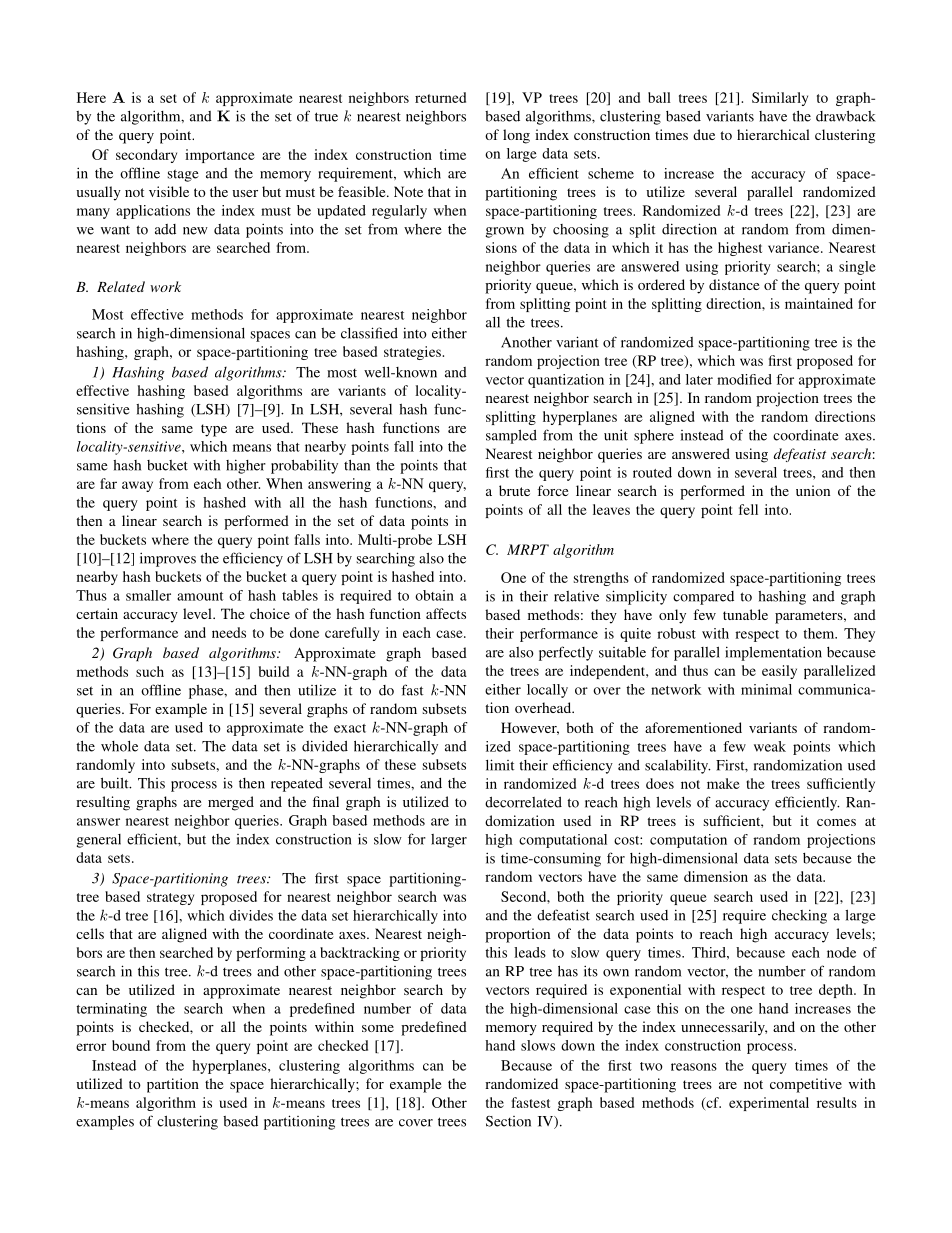 This screenshot has height=1233, width=952. I want to click on strategies, so click(413, 353).
